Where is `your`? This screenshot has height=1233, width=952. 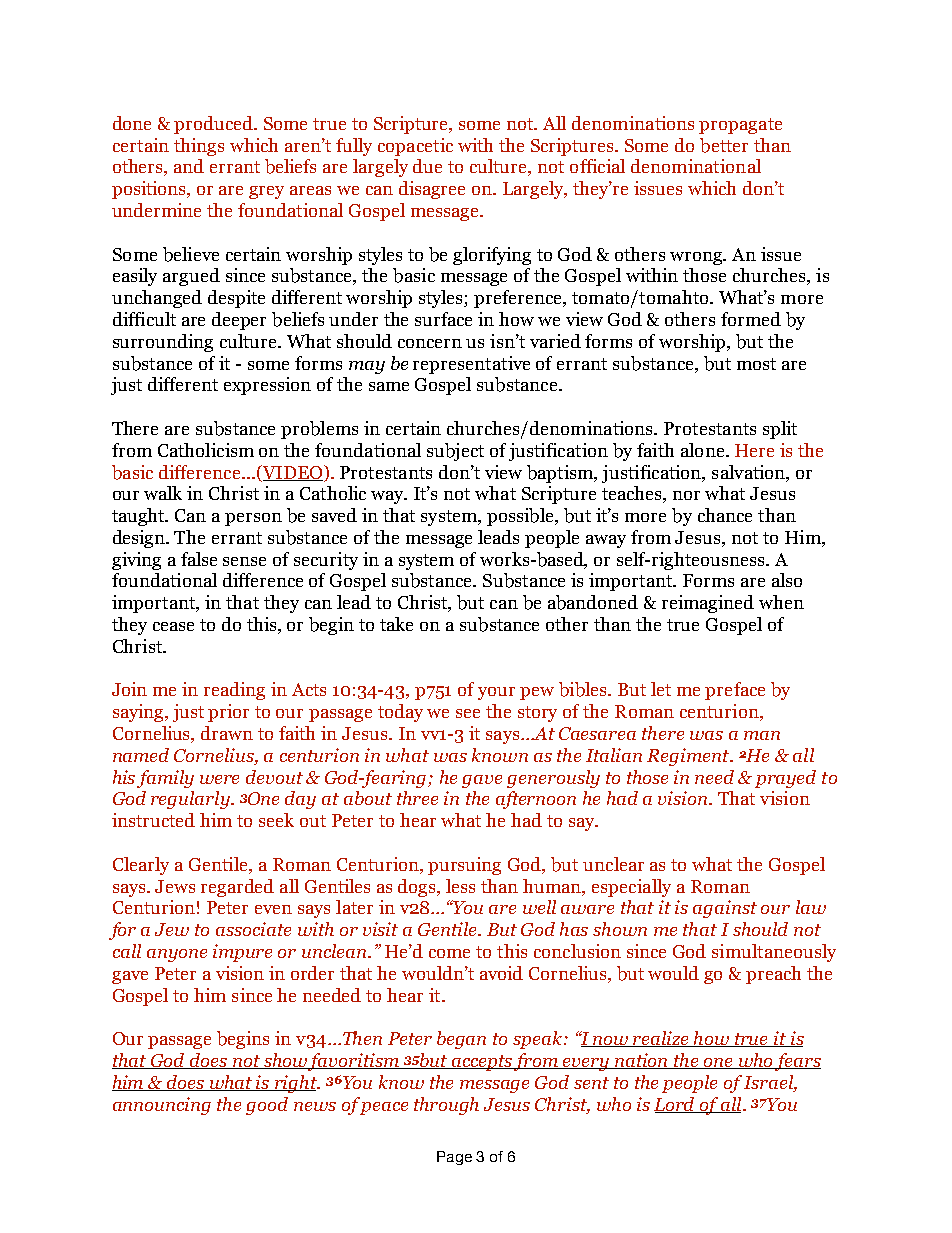
your is located at coordinates (496, 693).
